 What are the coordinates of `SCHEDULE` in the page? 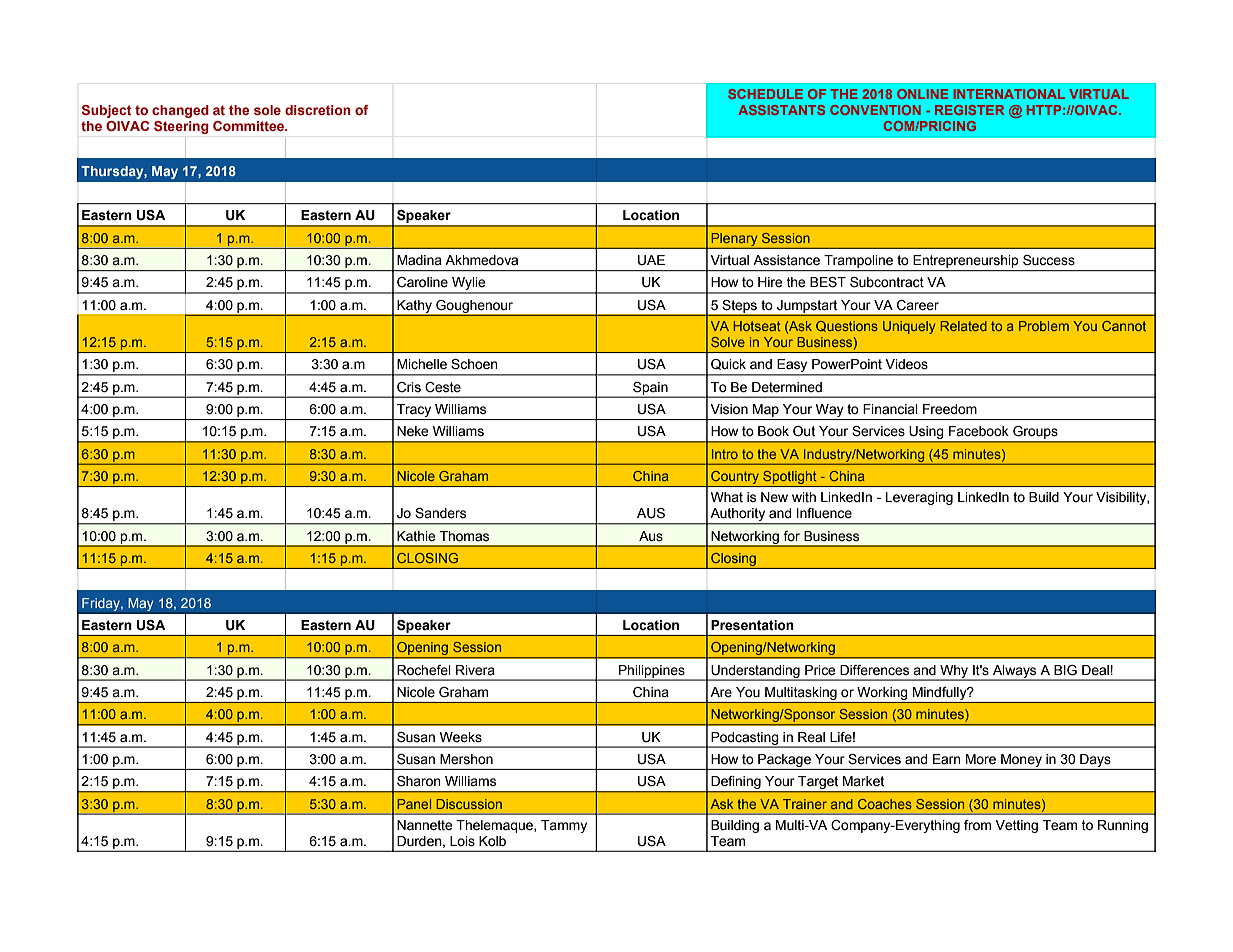 It's located at (765, 94).
